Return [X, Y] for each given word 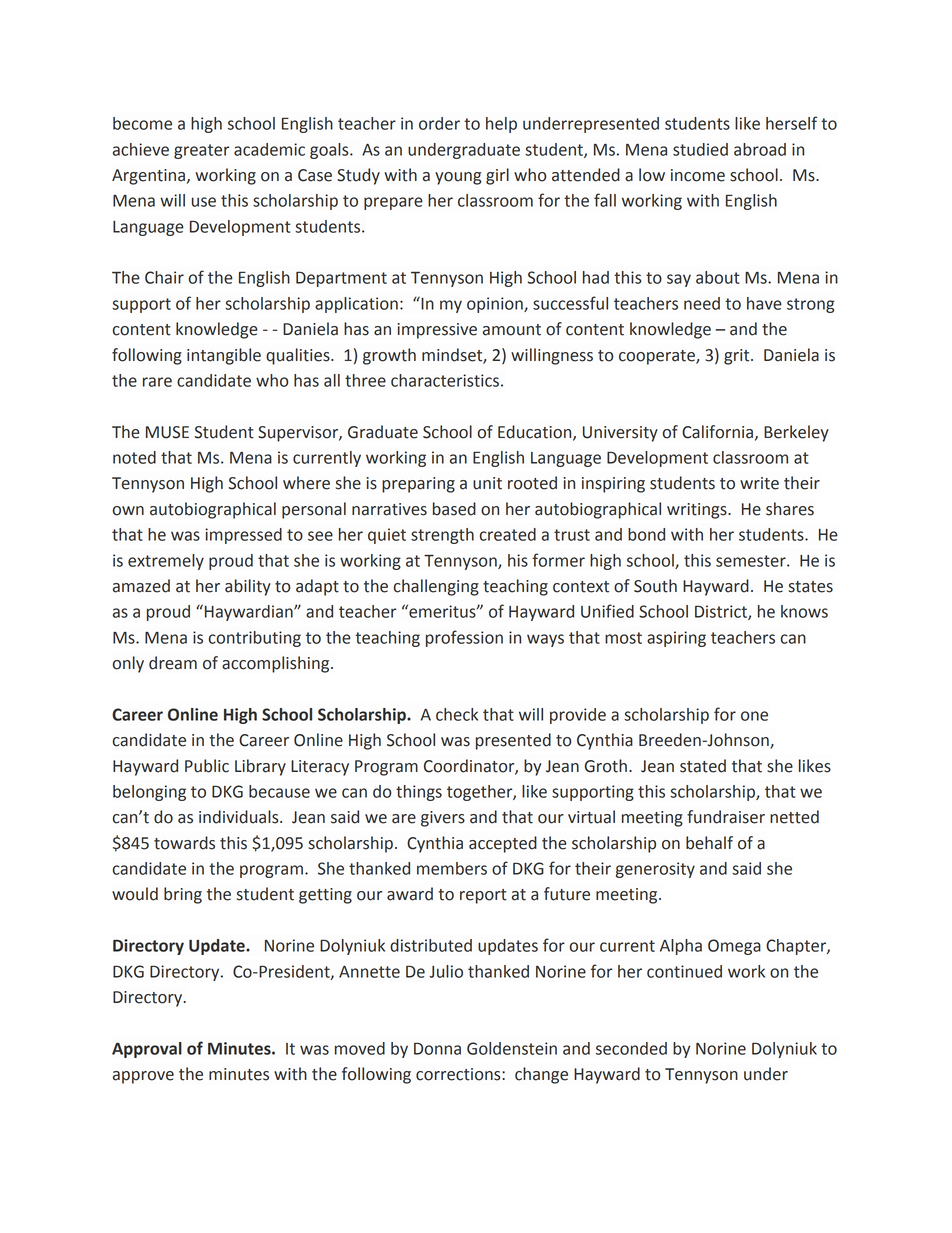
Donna [437, 1048]
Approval [147, 1050]
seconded [631, 1048]
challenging [436, 587]
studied [700, 149]
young [458, 178]
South [655, 586]
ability [248, 587]
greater [201, 151]
